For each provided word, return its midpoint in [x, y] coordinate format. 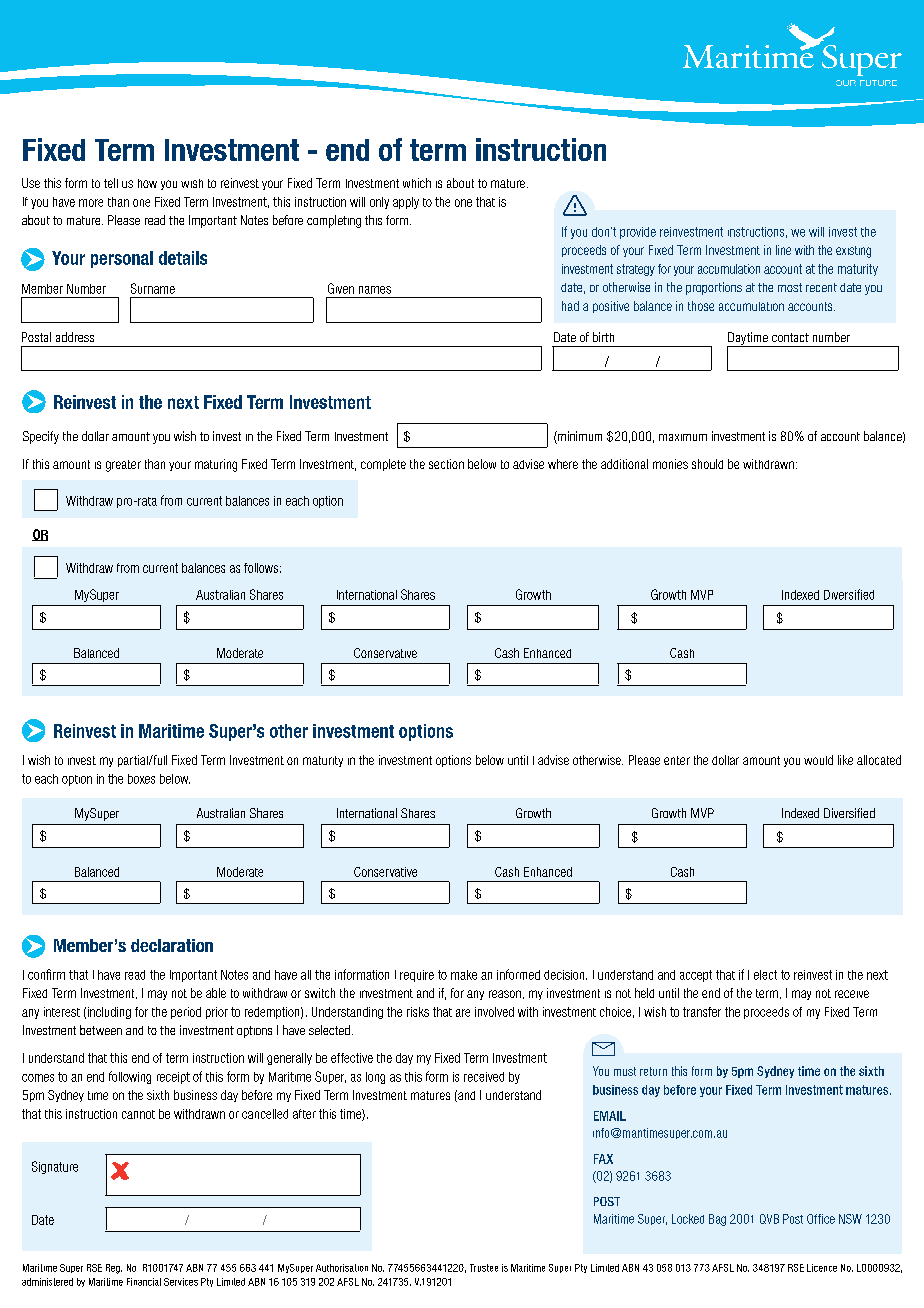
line [783, 250]
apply [406, 203]
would [818, 760]
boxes [141, 779]
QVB [769, 1219]
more [91, 203]
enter [677, 760]
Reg [114, 1269]
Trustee [484, 1268]
